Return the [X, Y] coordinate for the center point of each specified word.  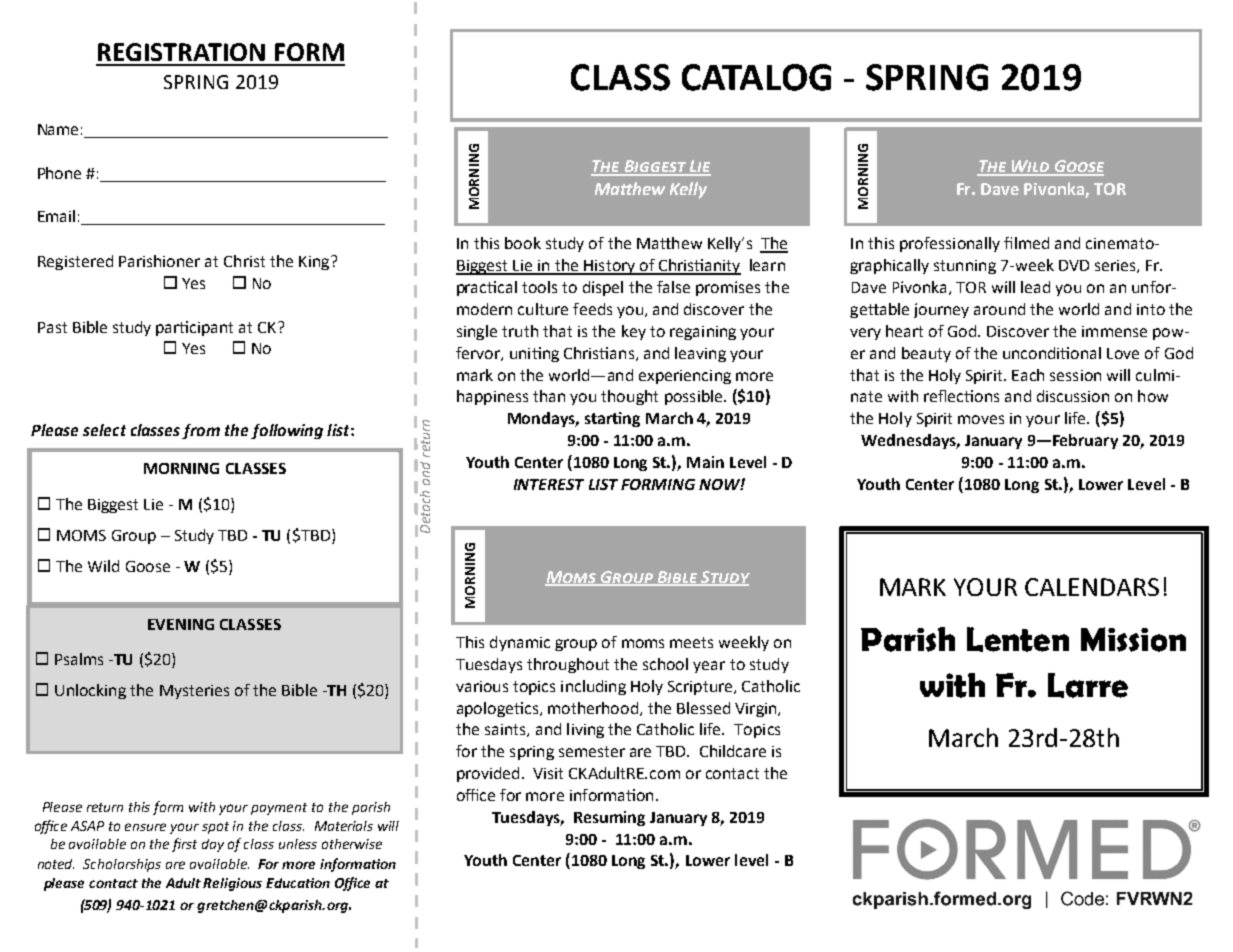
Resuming [609, 818]
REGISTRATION [181, 52]
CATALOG [756, 77]
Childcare [733, 751]
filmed [1026, 243]
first [184, 845]
